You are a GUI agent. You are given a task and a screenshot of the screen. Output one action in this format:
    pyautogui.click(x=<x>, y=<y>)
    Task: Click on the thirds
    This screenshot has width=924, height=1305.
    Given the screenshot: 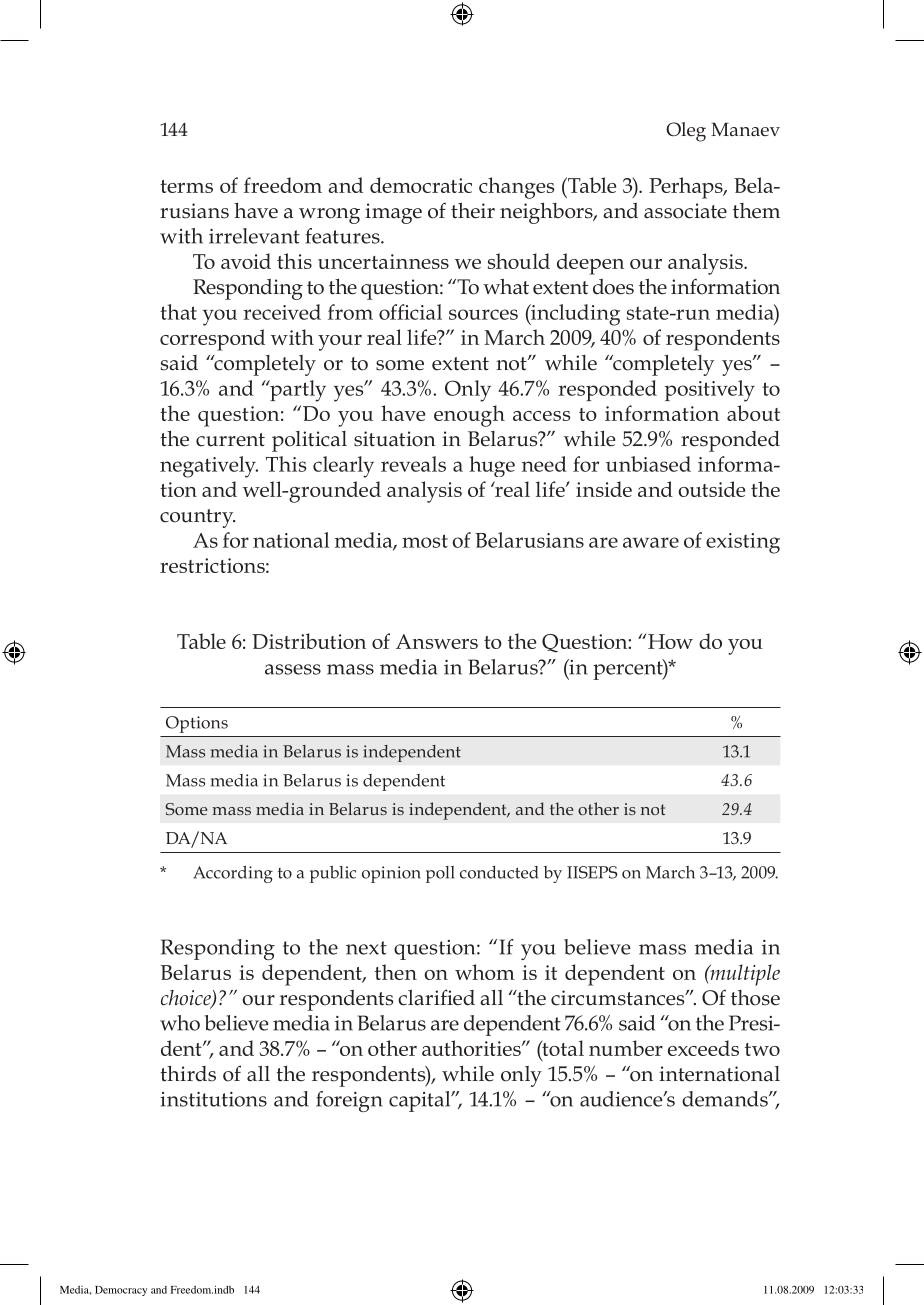 What is the action you would take?
    pyautogui.click(x=188, y=1074)
